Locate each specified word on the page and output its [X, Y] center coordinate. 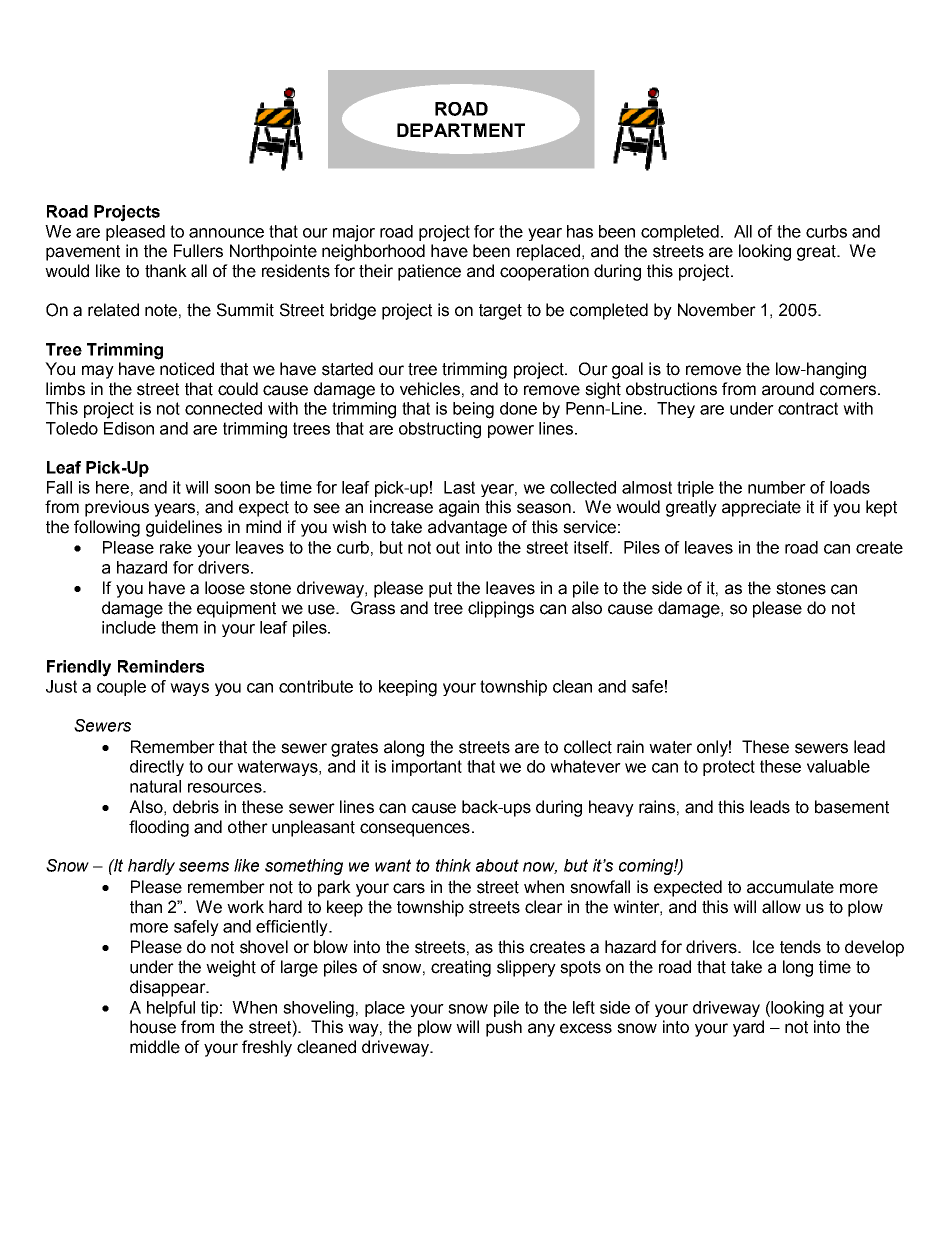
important [427, 768]
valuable [838, 766]
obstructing [440, 430]
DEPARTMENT [461, 130]
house [153, 1027]
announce [226, 233]
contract [808, 408]
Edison [129, 428]
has [580, 231]
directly [157, 768]
